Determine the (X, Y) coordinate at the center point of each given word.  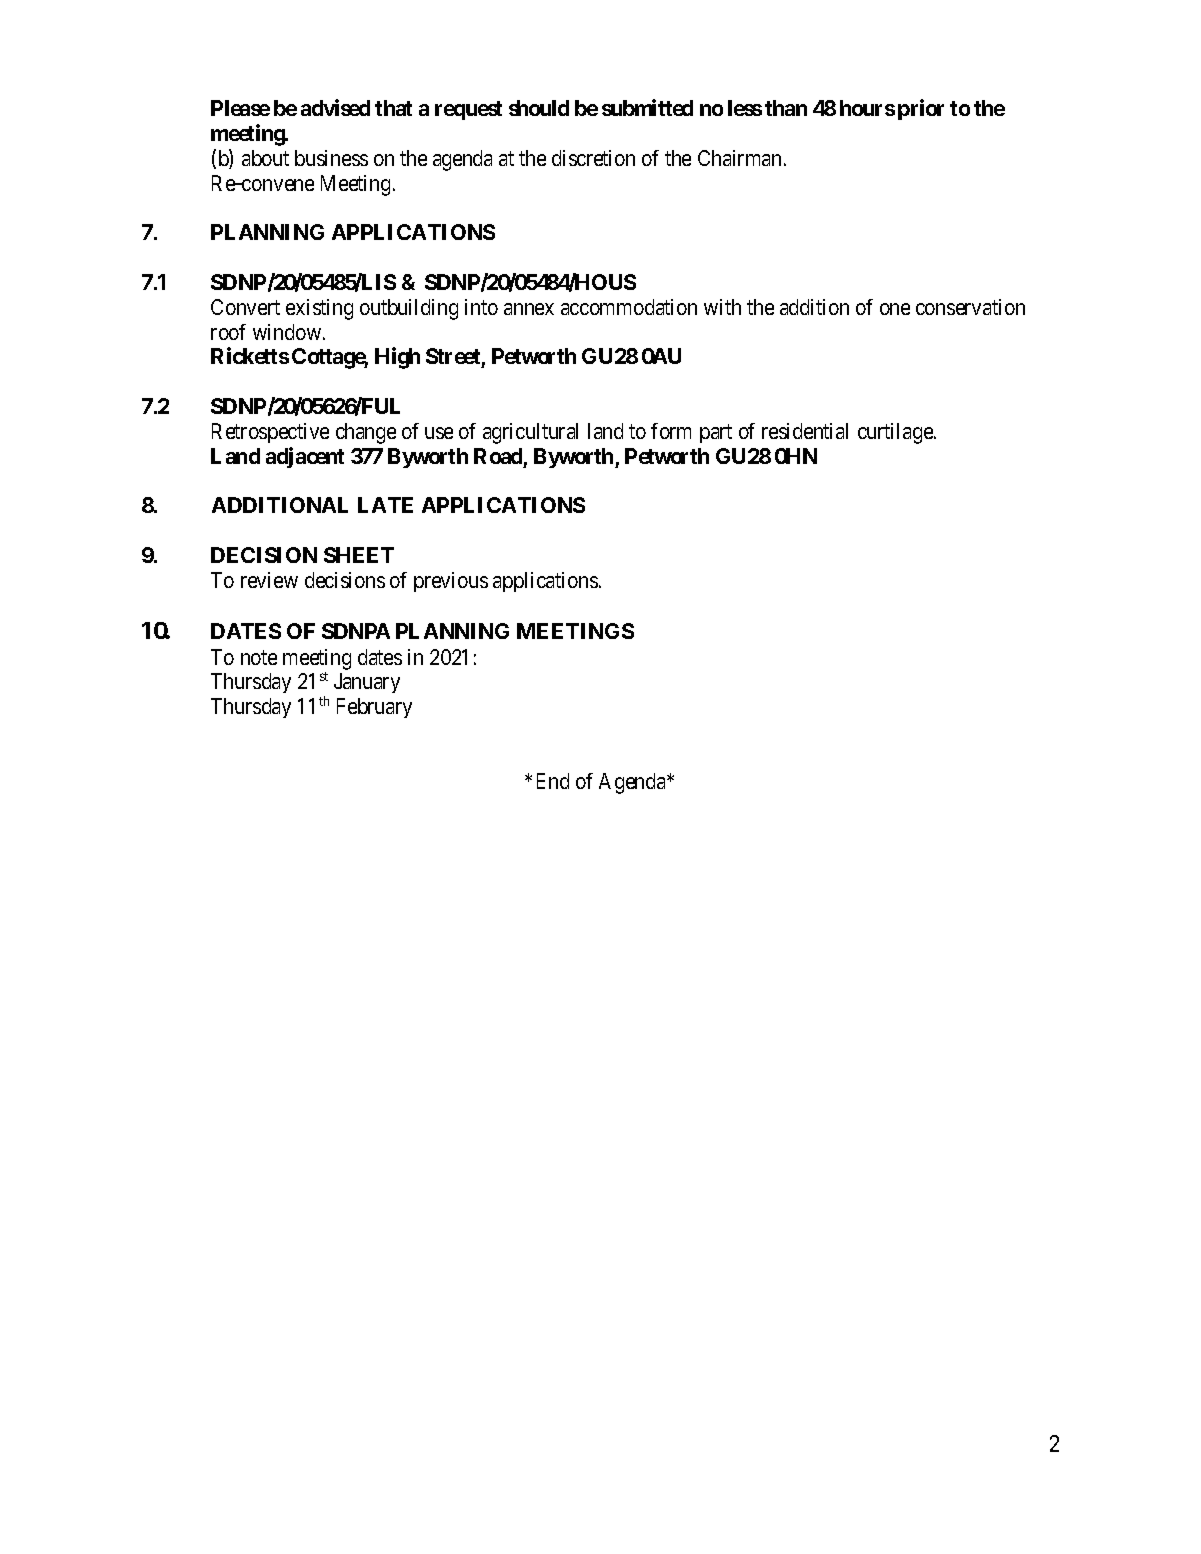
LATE (385, 505)
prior (921, 109)
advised (335, 107)
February (374, 708)
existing (319, 309)
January (367, 683)
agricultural (530, 433)
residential (805, 431)
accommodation (629, 307)
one (895, 309)
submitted (647, 107)
